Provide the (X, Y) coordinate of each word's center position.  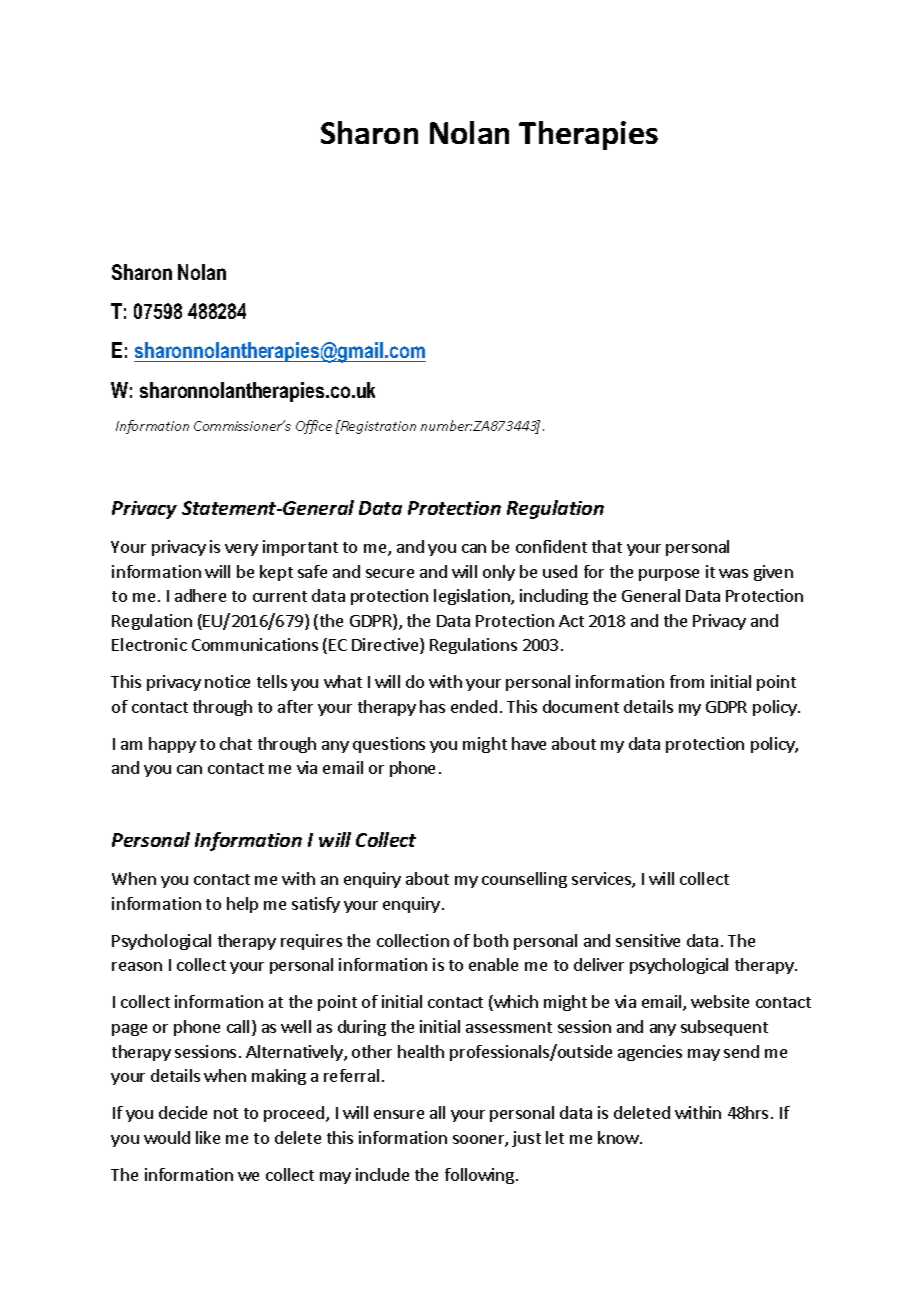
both (491, 940)
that (607, 546)
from (687, 681)
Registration (377, 427)
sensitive (648, 940)
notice (227, 681)
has (432, 706)
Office (314, 427)
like (208, 1137)
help (242, 905)
